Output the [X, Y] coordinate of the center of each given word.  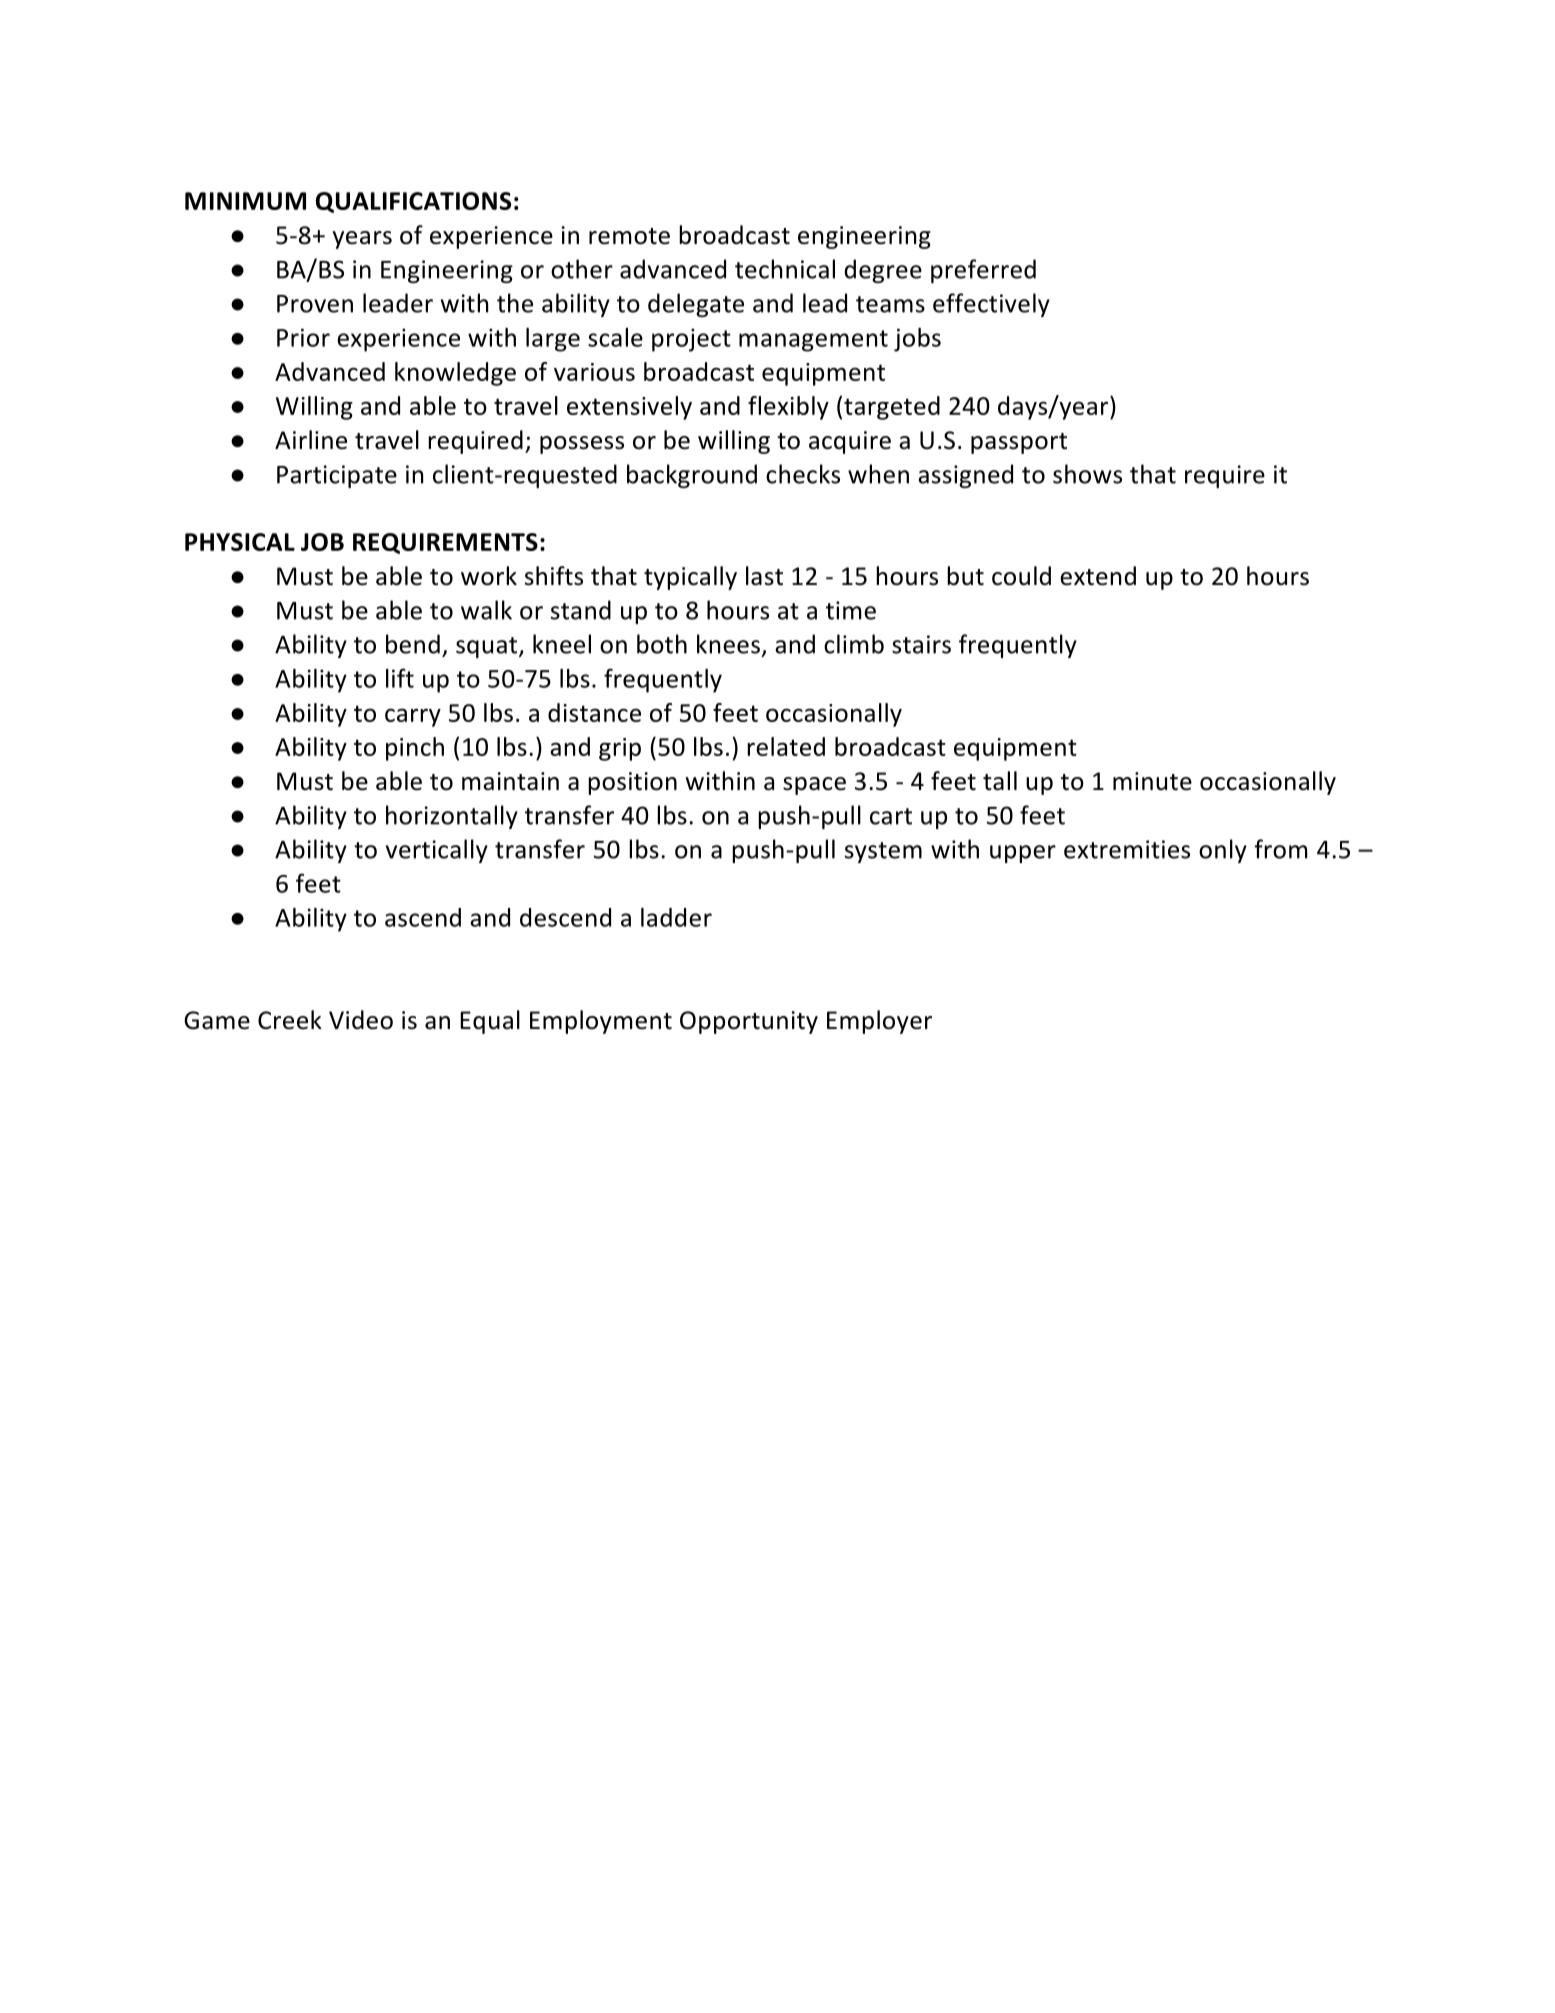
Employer [879, 1022]
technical [785, 269]
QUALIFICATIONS [413, 202]
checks [803, 474]
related [786, 746]
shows [1087, 474]
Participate [337, 476]
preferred [983, 271]
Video [361, 1020]
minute [1152, 781]
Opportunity [749, 1022]
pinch [415, 749]
